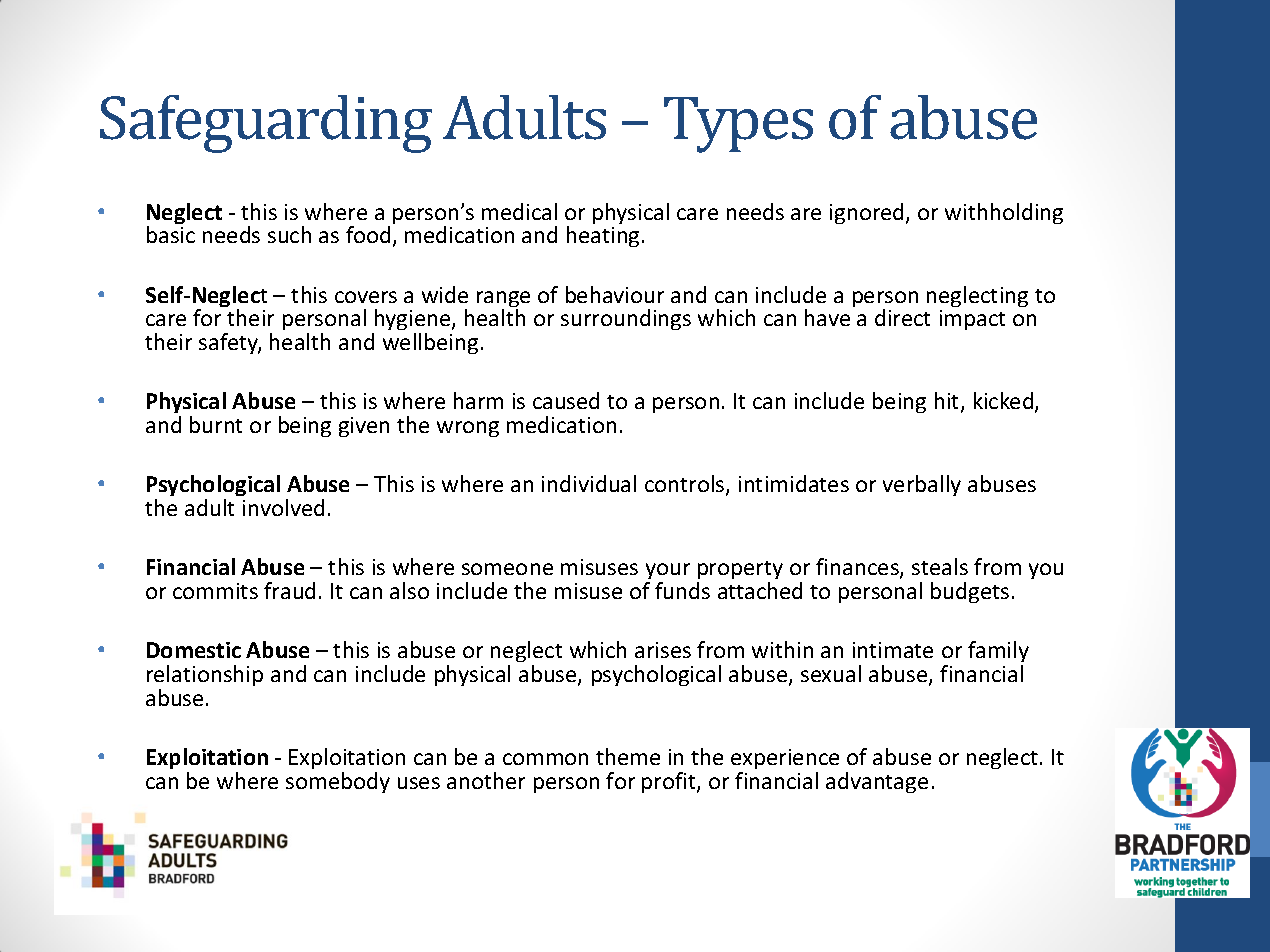 The image size is (1270, 952). I want to click on somebody, so click(338, 782).
